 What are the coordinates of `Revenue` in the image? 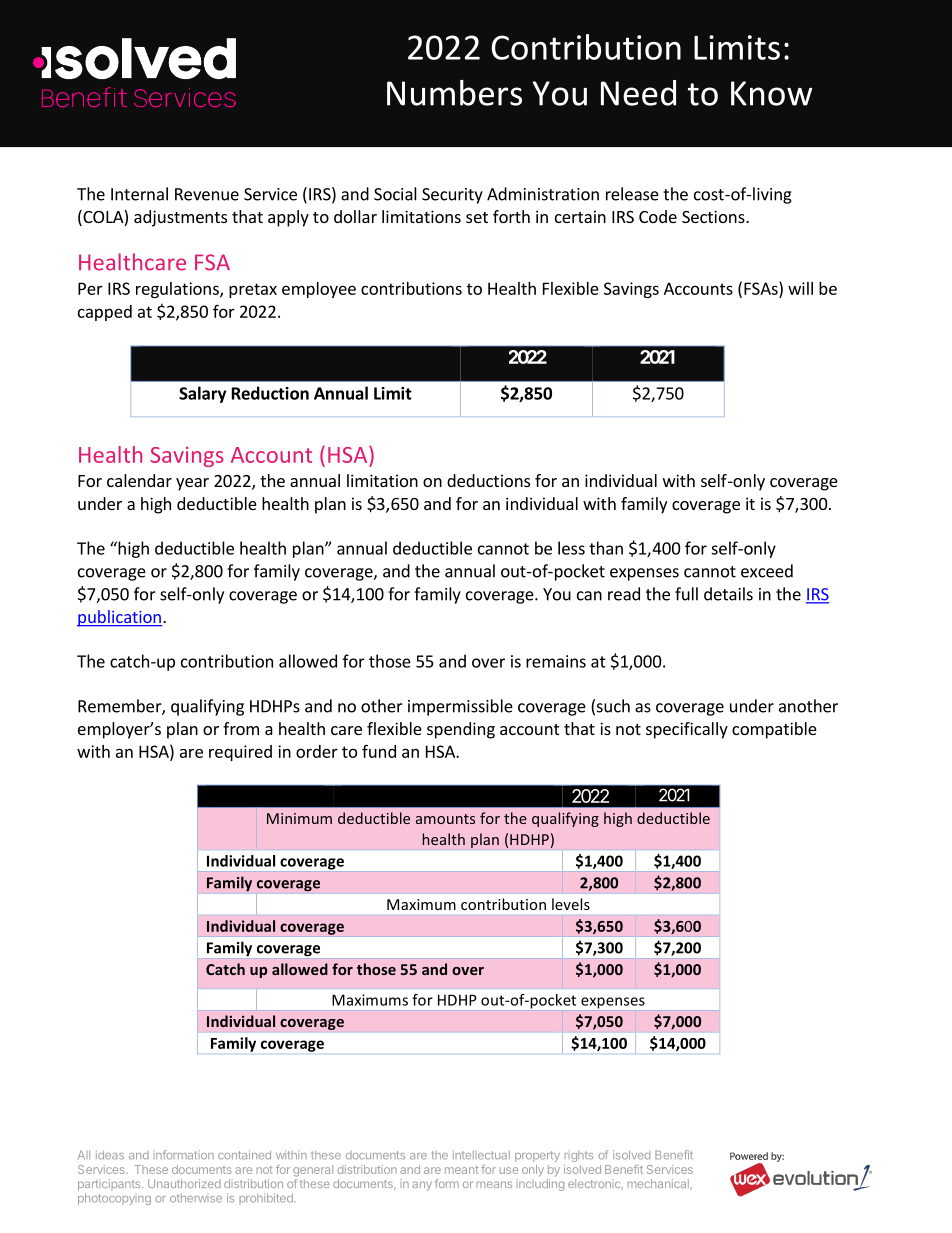 It's located at (207, 194).
